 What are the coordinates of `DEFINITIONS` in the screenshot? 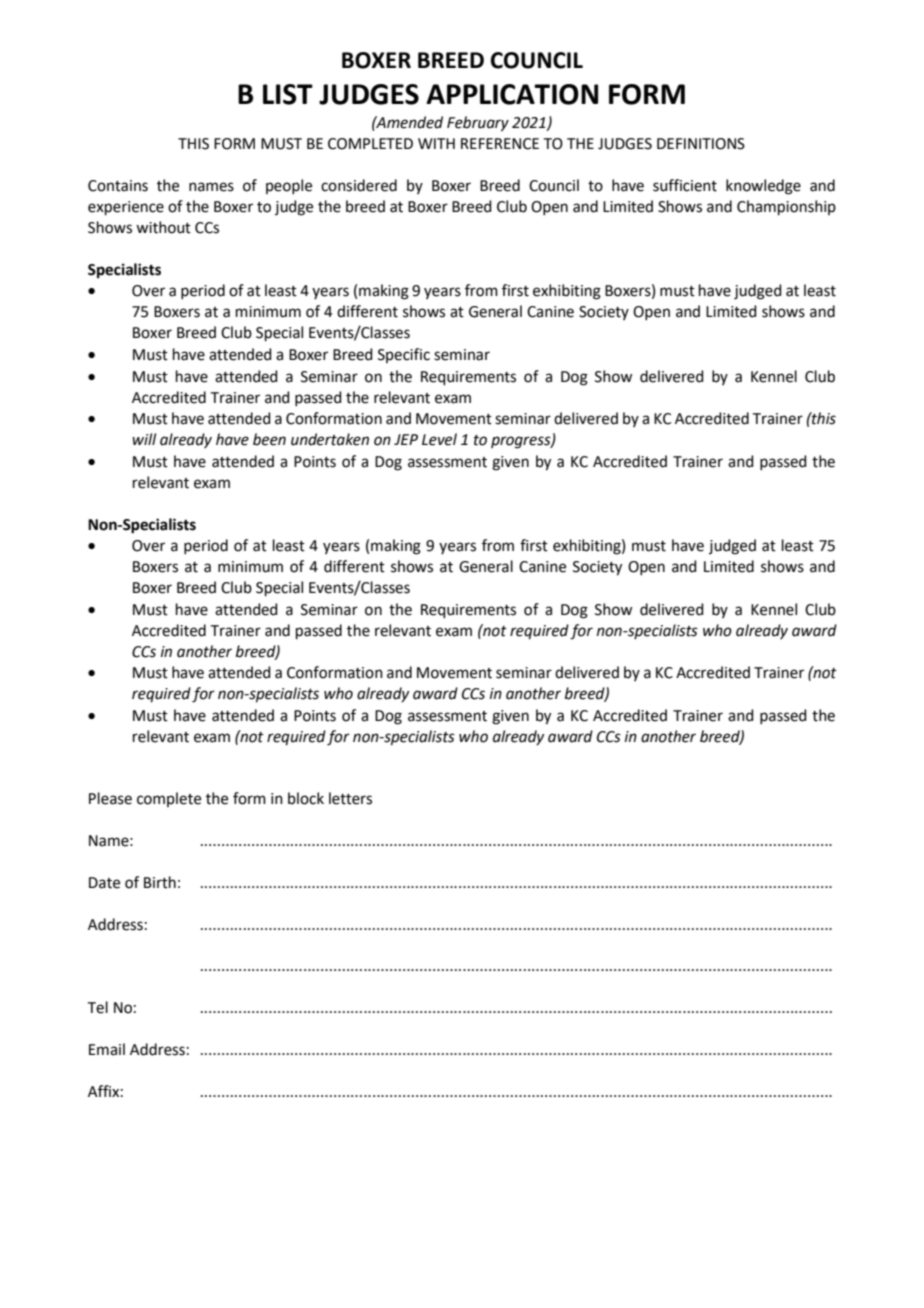 It's located at (701, 144).
